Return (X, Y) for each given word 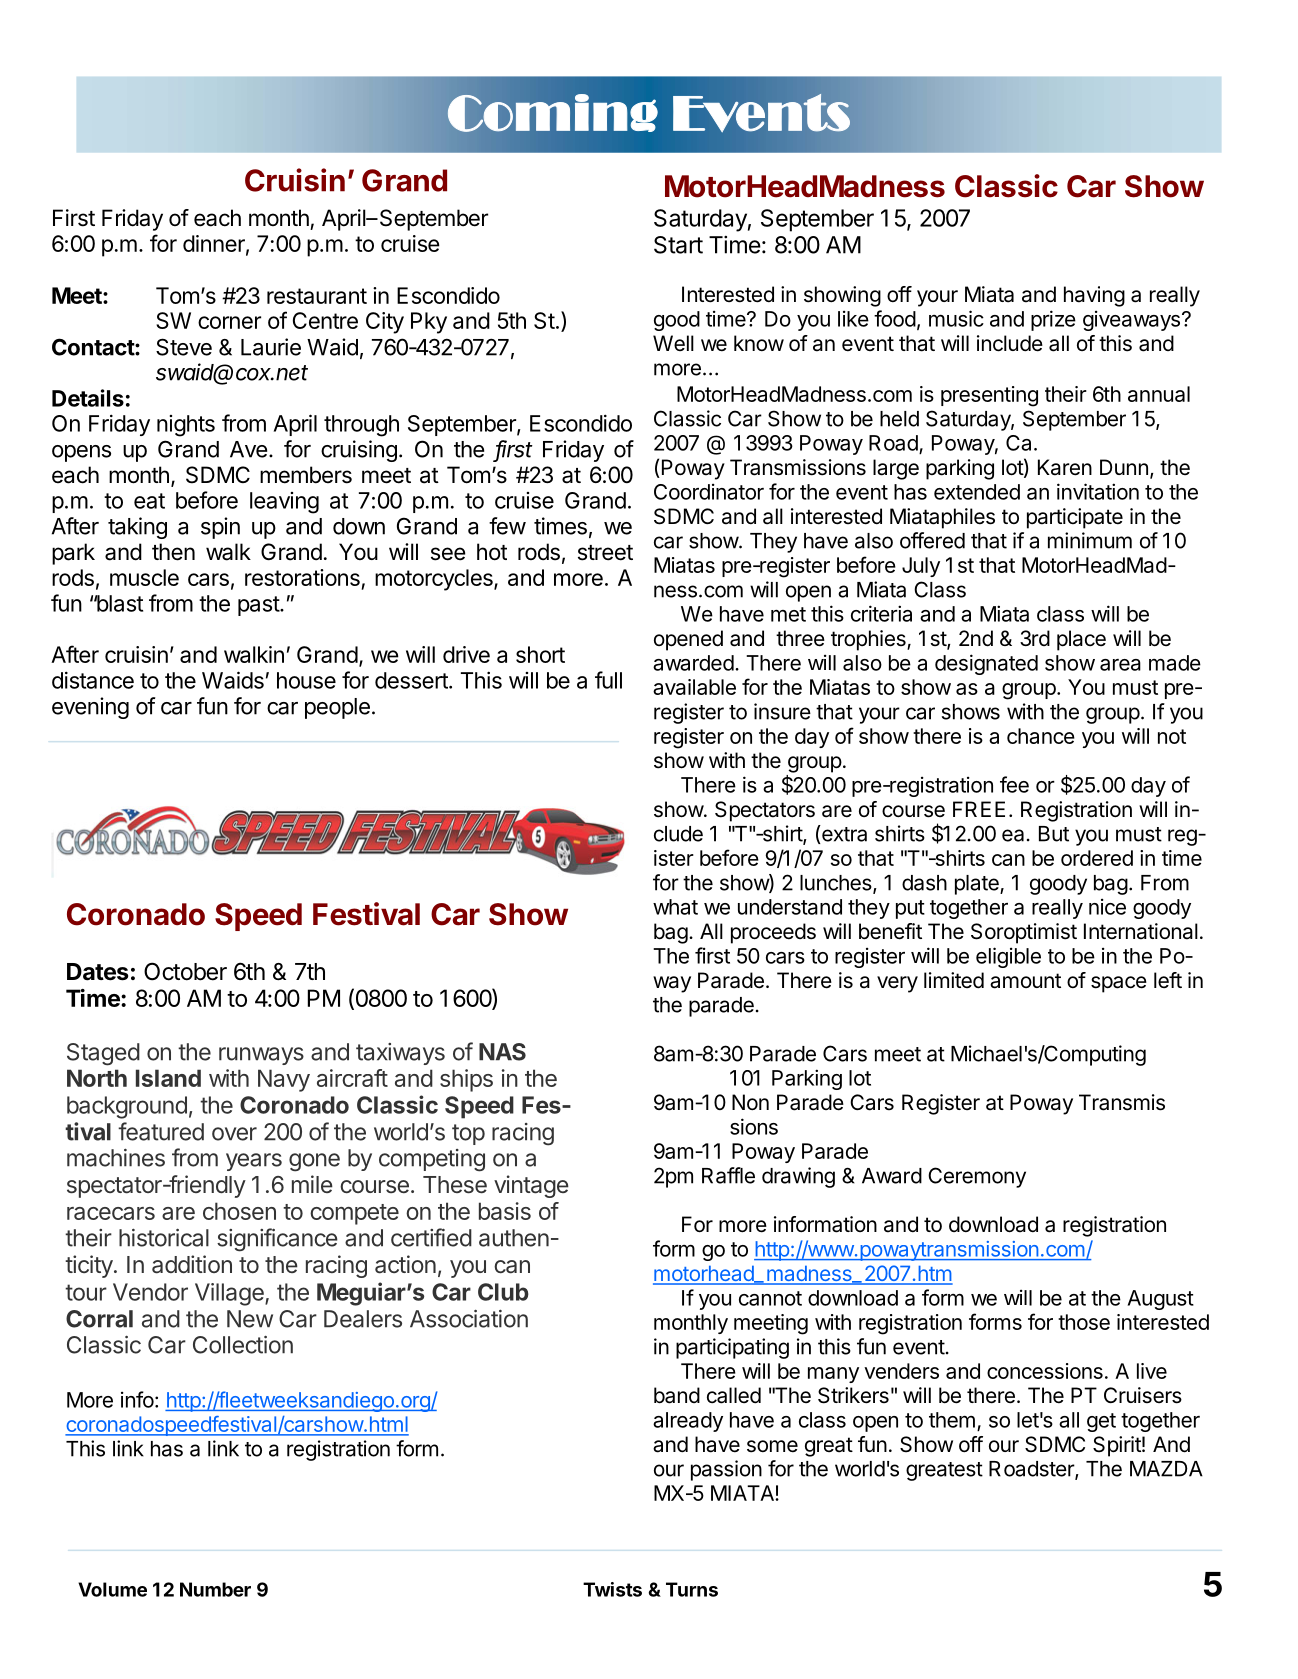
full (608, 680)
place (1081, 640)
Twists (612, 1589)
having (1094, 296)
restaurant (317, 296)
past (259, 606)
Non (750, 1102)
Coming (552, 113)
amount (1025, 981)
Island (168, 1078)
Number (215, 1589)
